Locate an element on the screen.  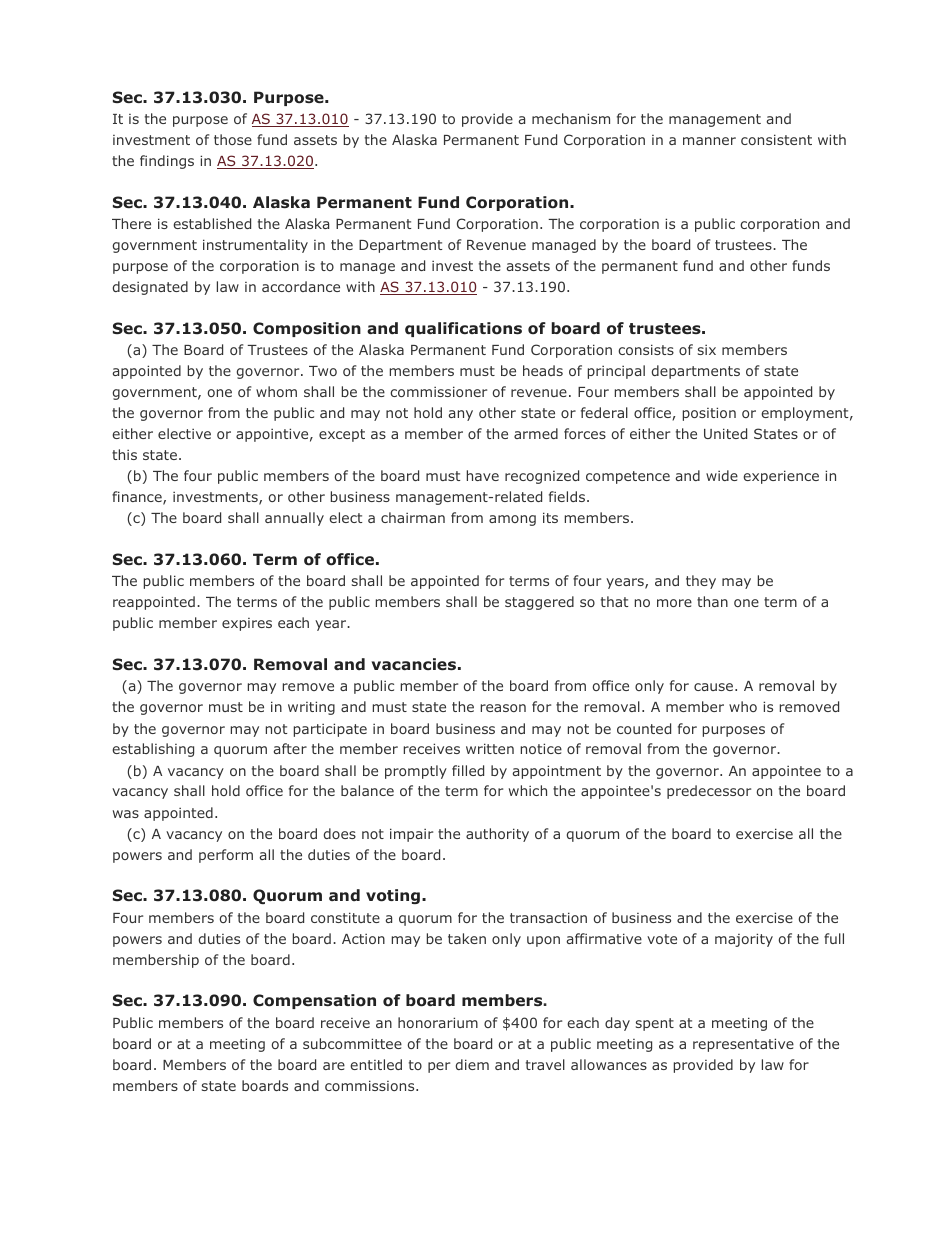
staggered is located at coordinates (539, 603).
